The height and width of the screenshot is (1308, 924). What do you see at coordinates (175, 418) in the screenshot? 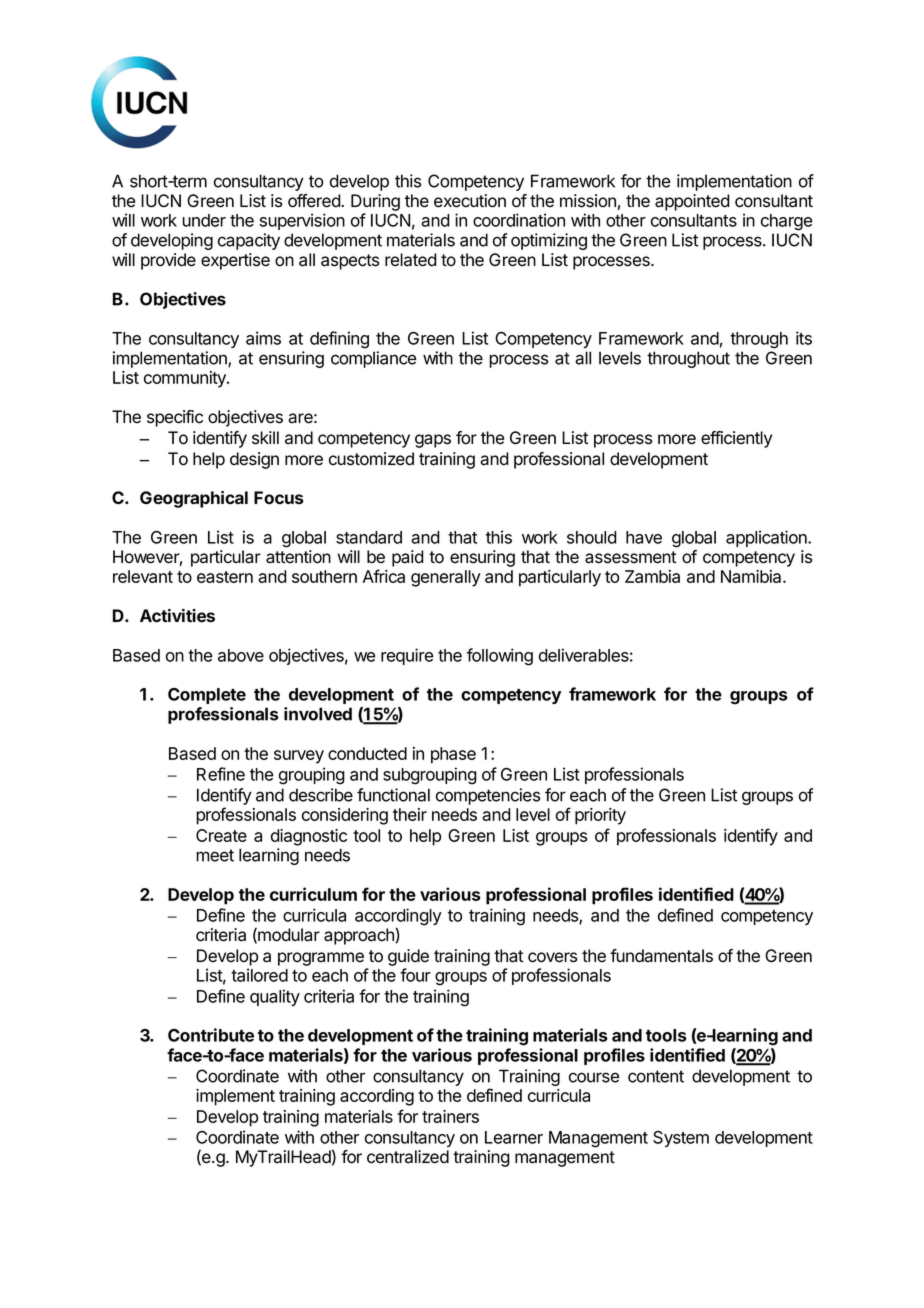
I see `specific` at bounding box center [175, 418].
